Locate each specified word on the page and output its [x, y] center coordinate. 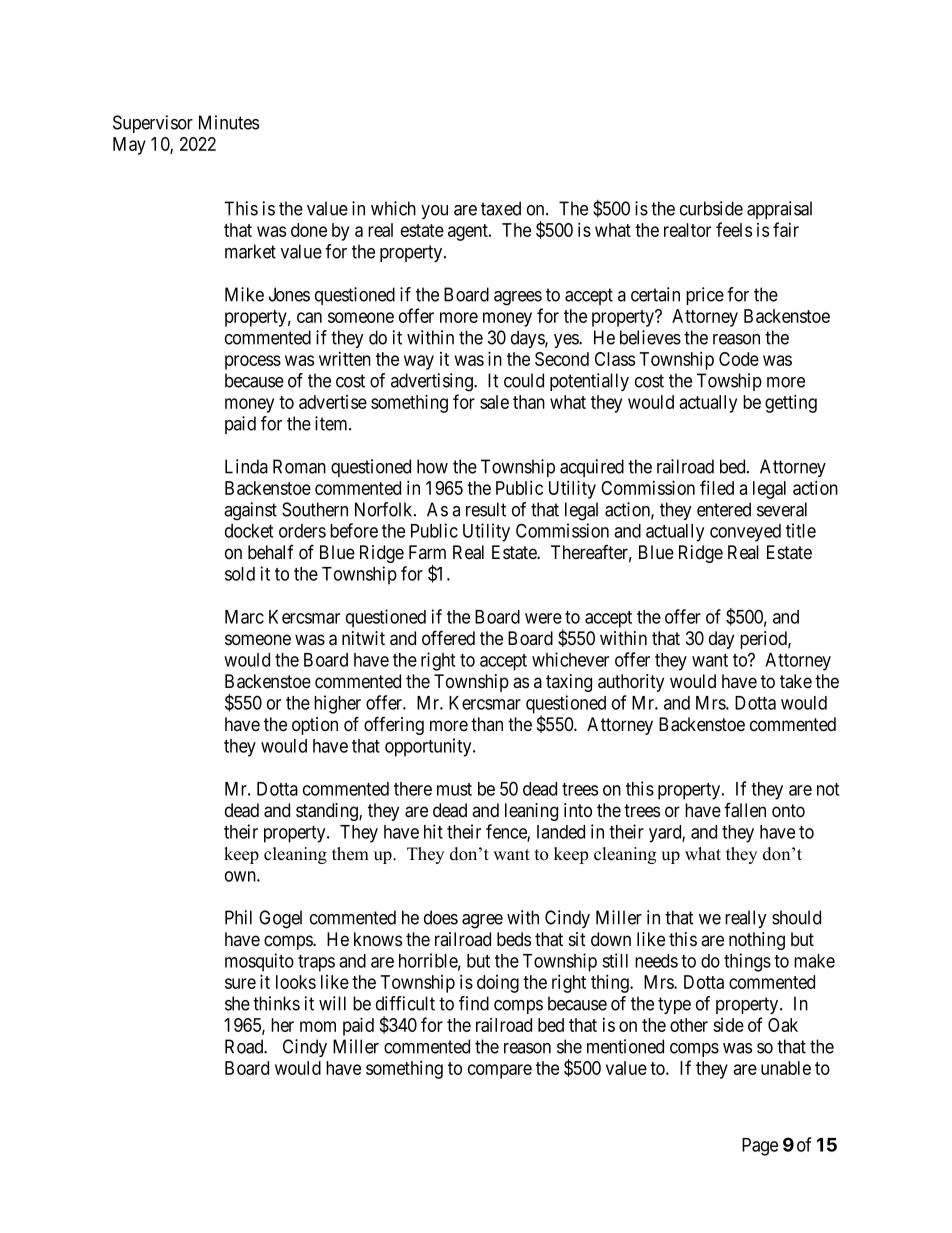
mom [318, 1026]
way [419, 362]
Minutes [229, 122]
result [486, 509]
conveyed [745, 533]
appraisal [779, 210]
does [441, 917]
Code [739, 359]
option [315, 726]
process [253, 362]
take [796, 681]
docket [249, 531]
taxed [501, 208]
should [796, 917]
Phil [238, 917]
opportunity [429, 747]
